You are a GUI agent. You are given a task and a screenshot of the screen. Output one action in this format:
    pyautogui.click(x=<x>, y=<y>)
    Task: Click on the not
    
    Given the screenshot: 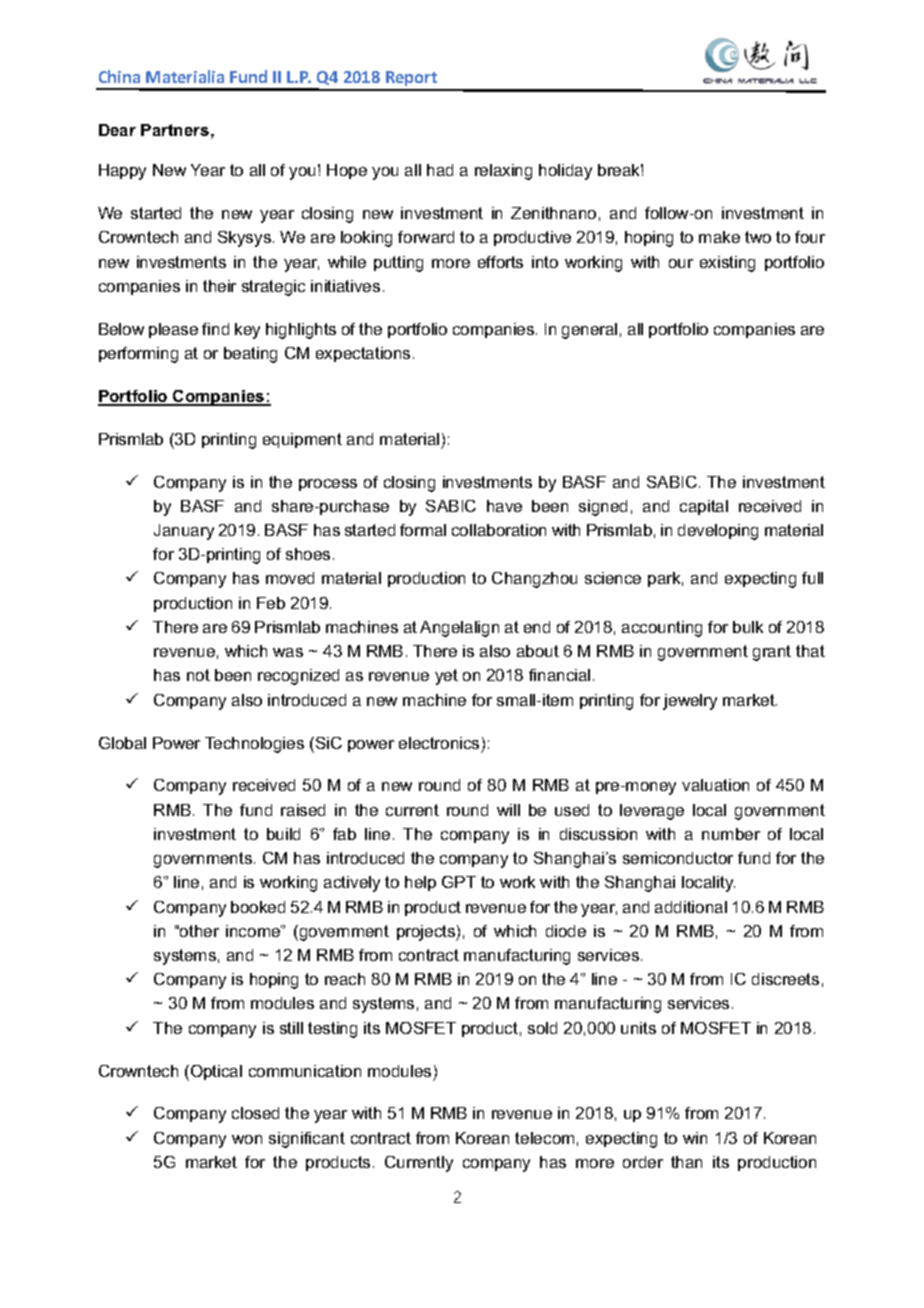 What is the action you would take?
    pyautogui.click(x=198, y=675)
